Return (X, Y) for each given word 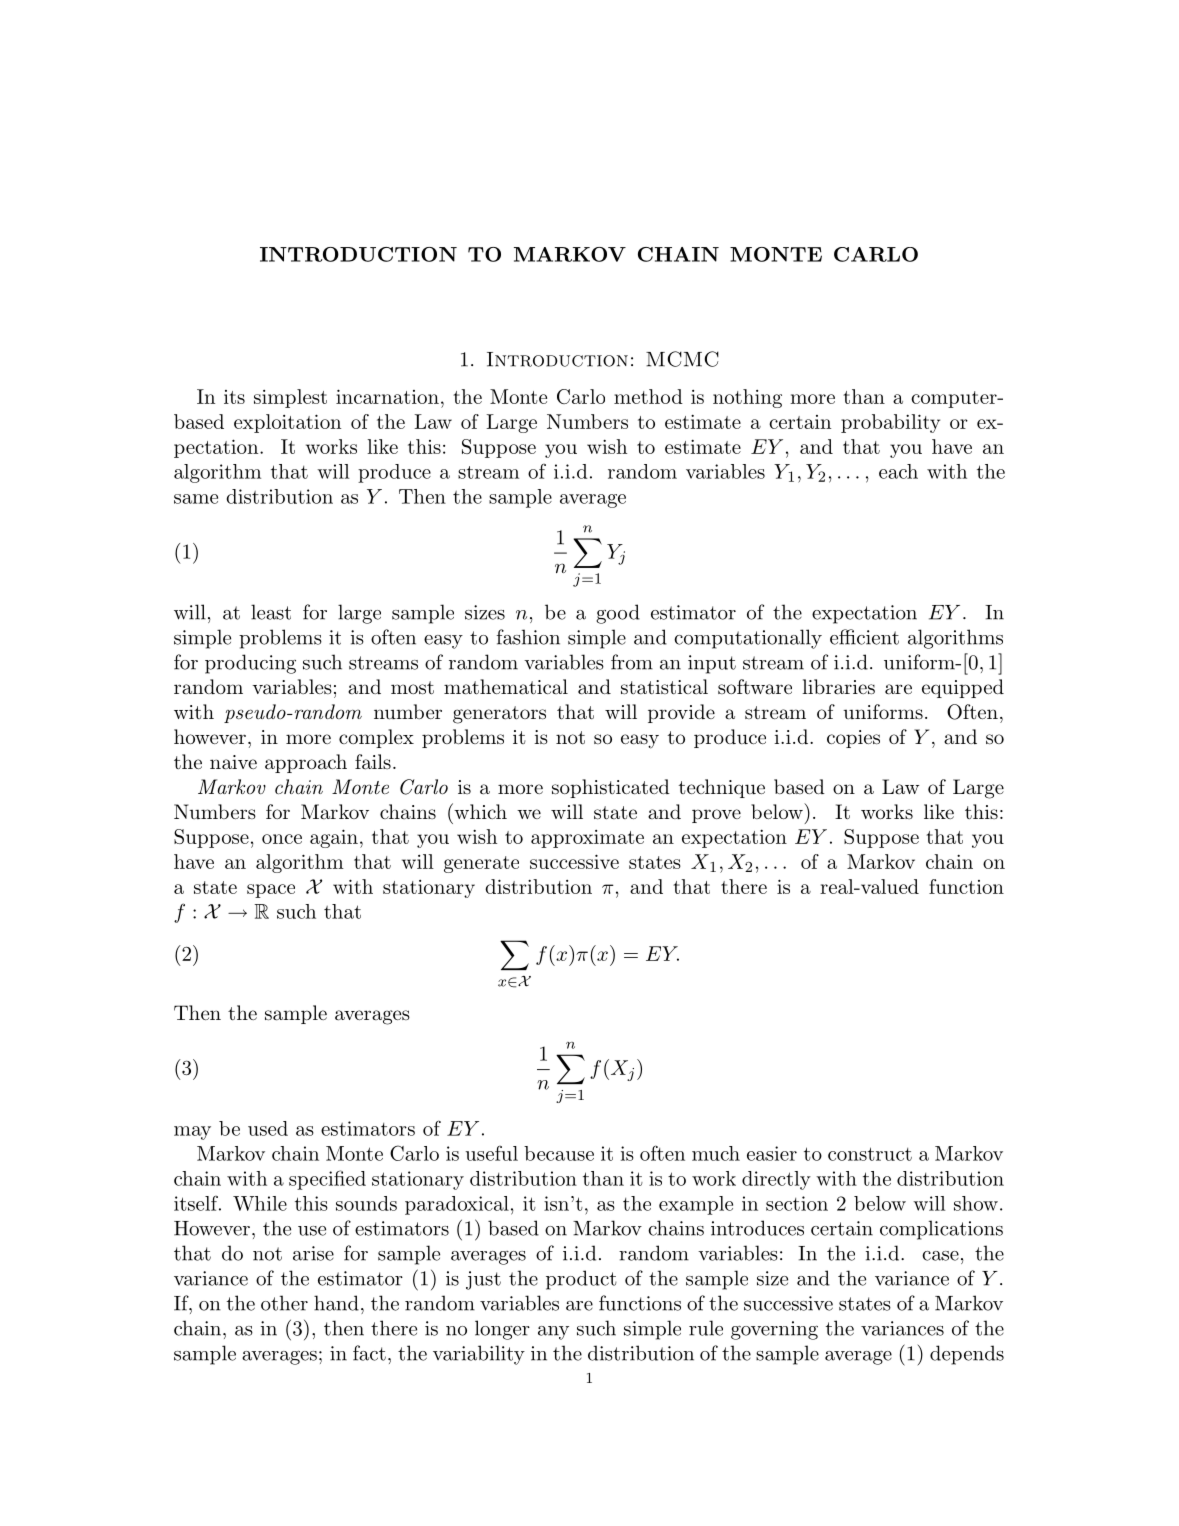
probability (890, 423)
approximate (587, 839)
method (648, 396)
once (282, 839)
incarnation (387, 396)
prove (716, 816)
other (284, 1303)
